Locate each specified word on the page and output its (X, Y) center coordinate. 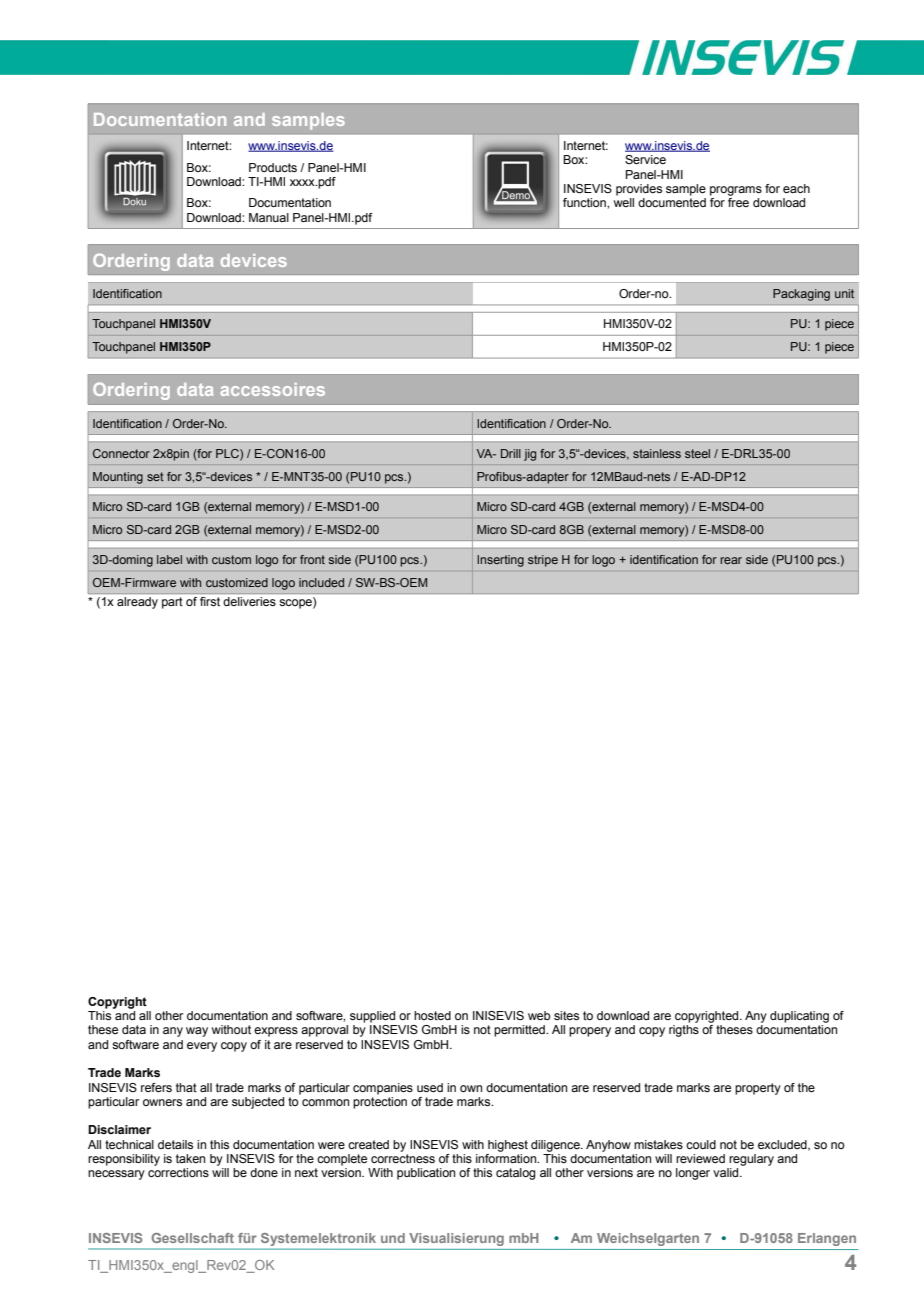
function (585, 202)
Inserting (500, 561)
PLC (228, 454)
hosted (432, 1015)
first (210, 601)
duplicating (799, 1017)
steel (697, 453)
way (197, 1032)
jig (530, 455)
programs (736, 191)
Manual (269, 217)
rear (731, 560)
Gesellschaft (193, 1238)
